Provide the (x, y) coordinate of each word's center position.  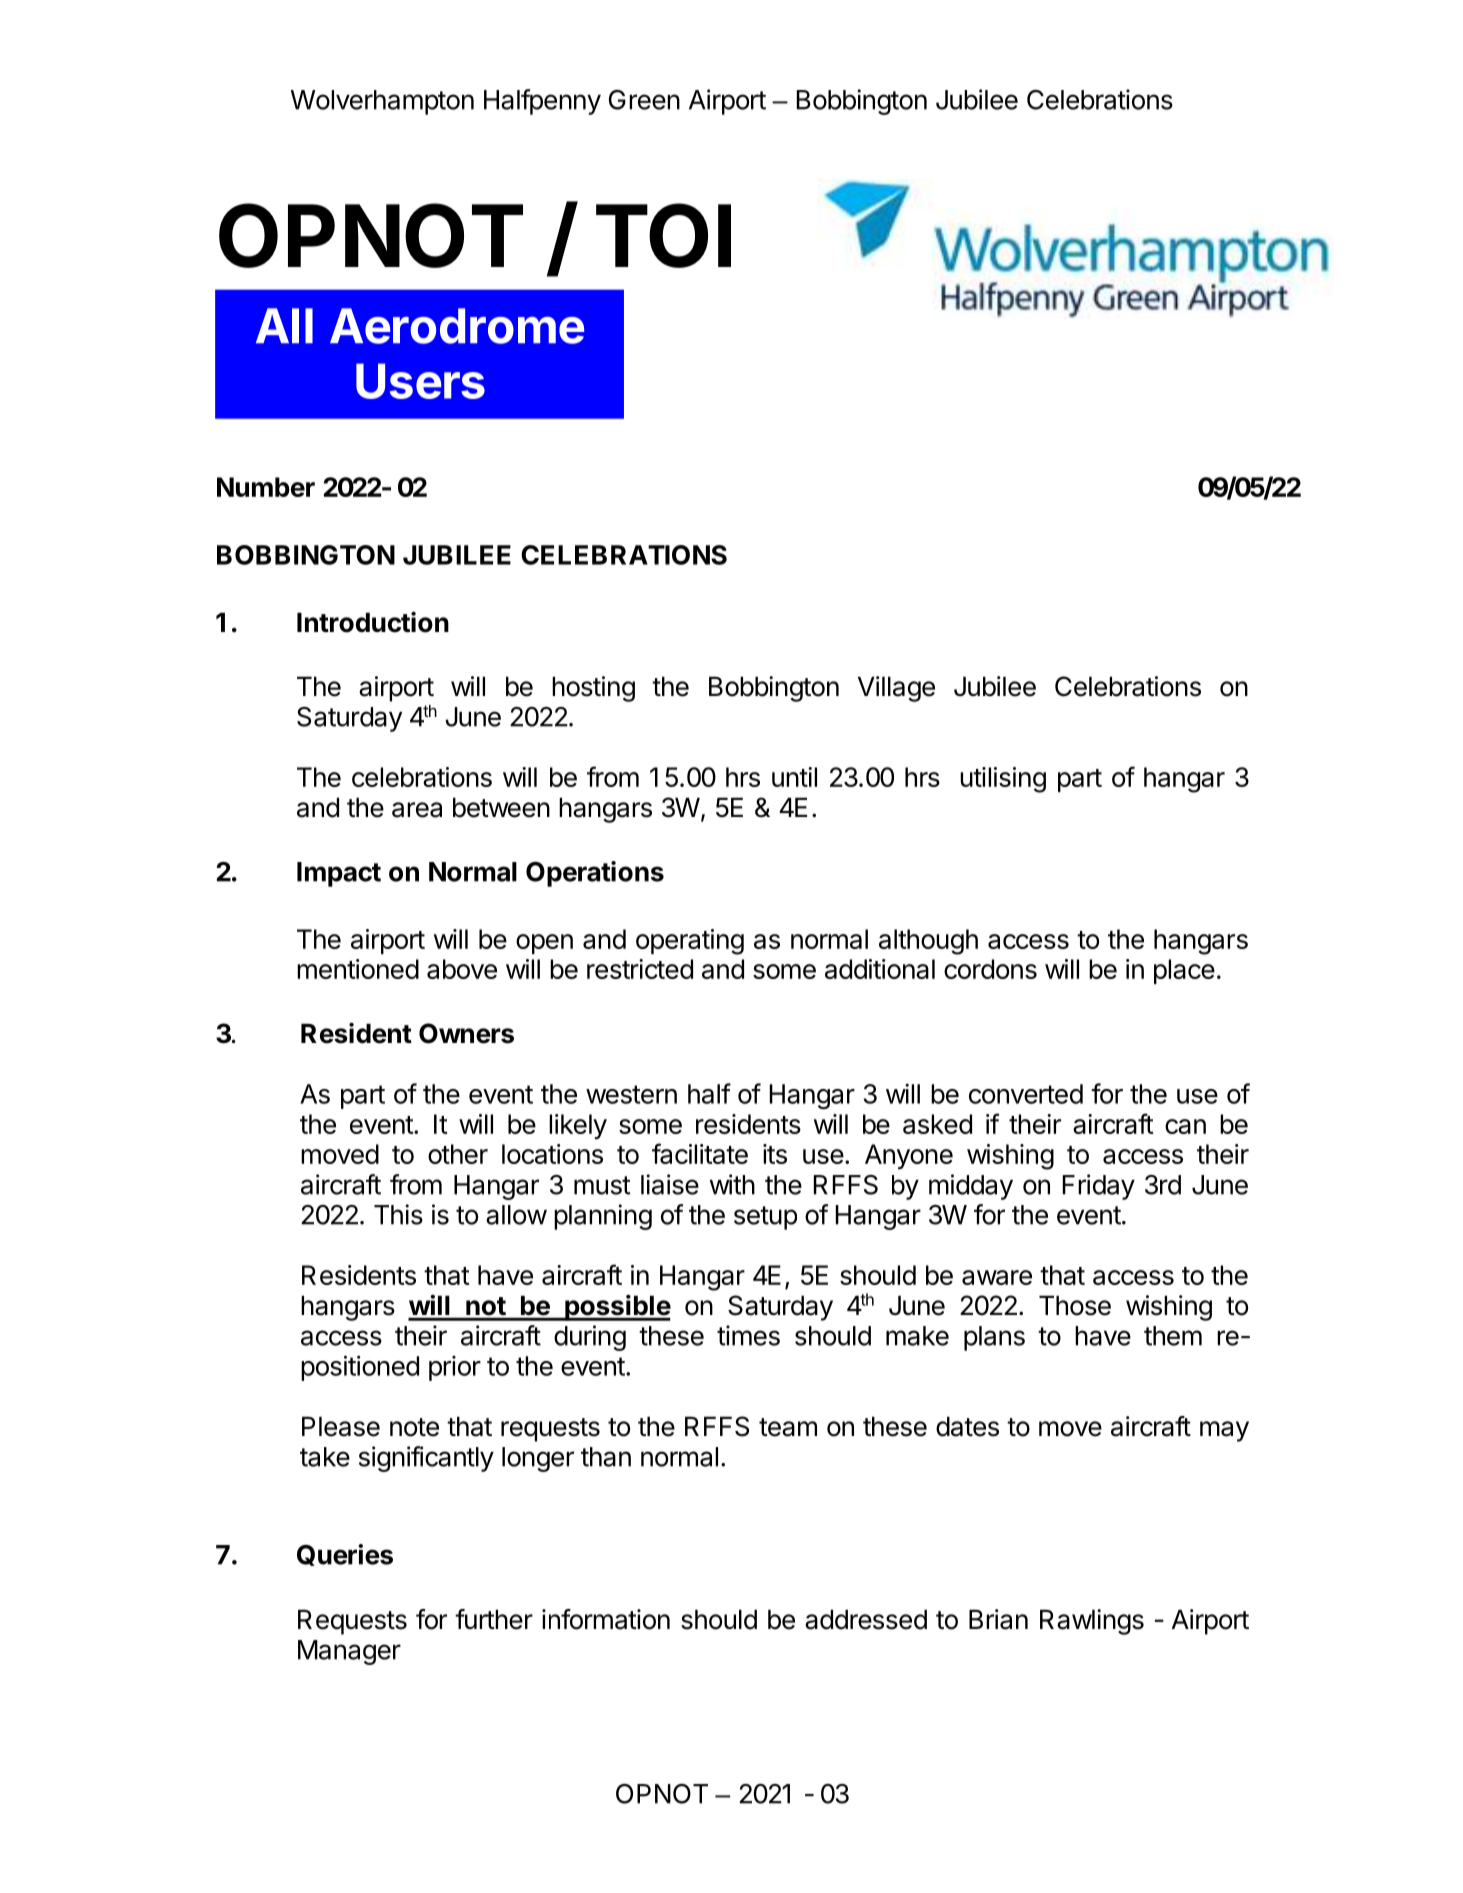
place (1184, 971)
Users (420, 381)
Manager (349, 1652)
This (398, 1214)
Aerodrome (457, 326)
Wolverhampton (382, 102)
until (794, 777)
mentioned (358, 969)
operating (690, 942)
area (417, 810)
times (748, 1335)
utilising (1003, 780)
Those (1075, 1305)
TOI (663, 235)
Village (896, 689)
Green (644, 100)
